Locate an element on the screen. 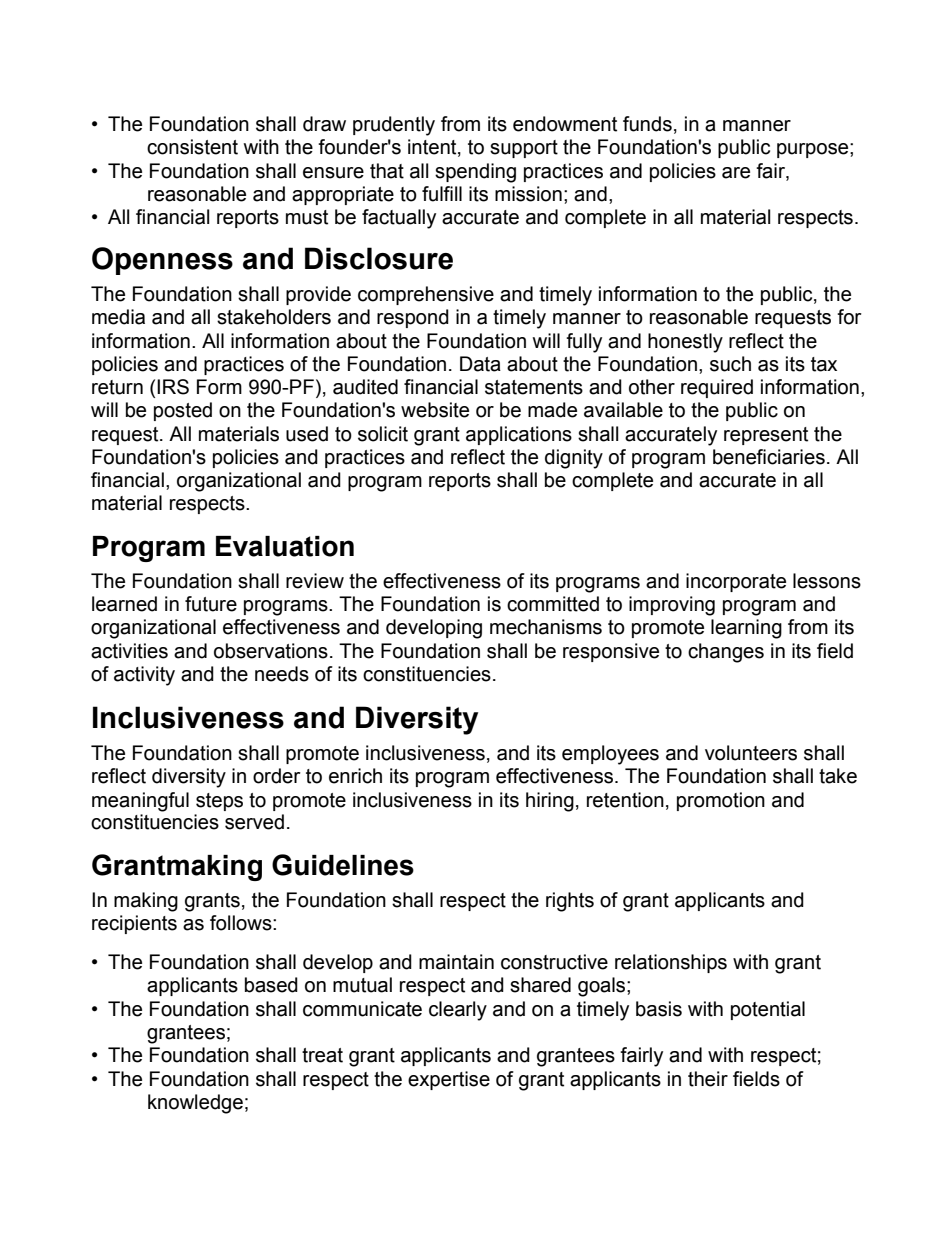  steps is located at coordinates (219, 802).
